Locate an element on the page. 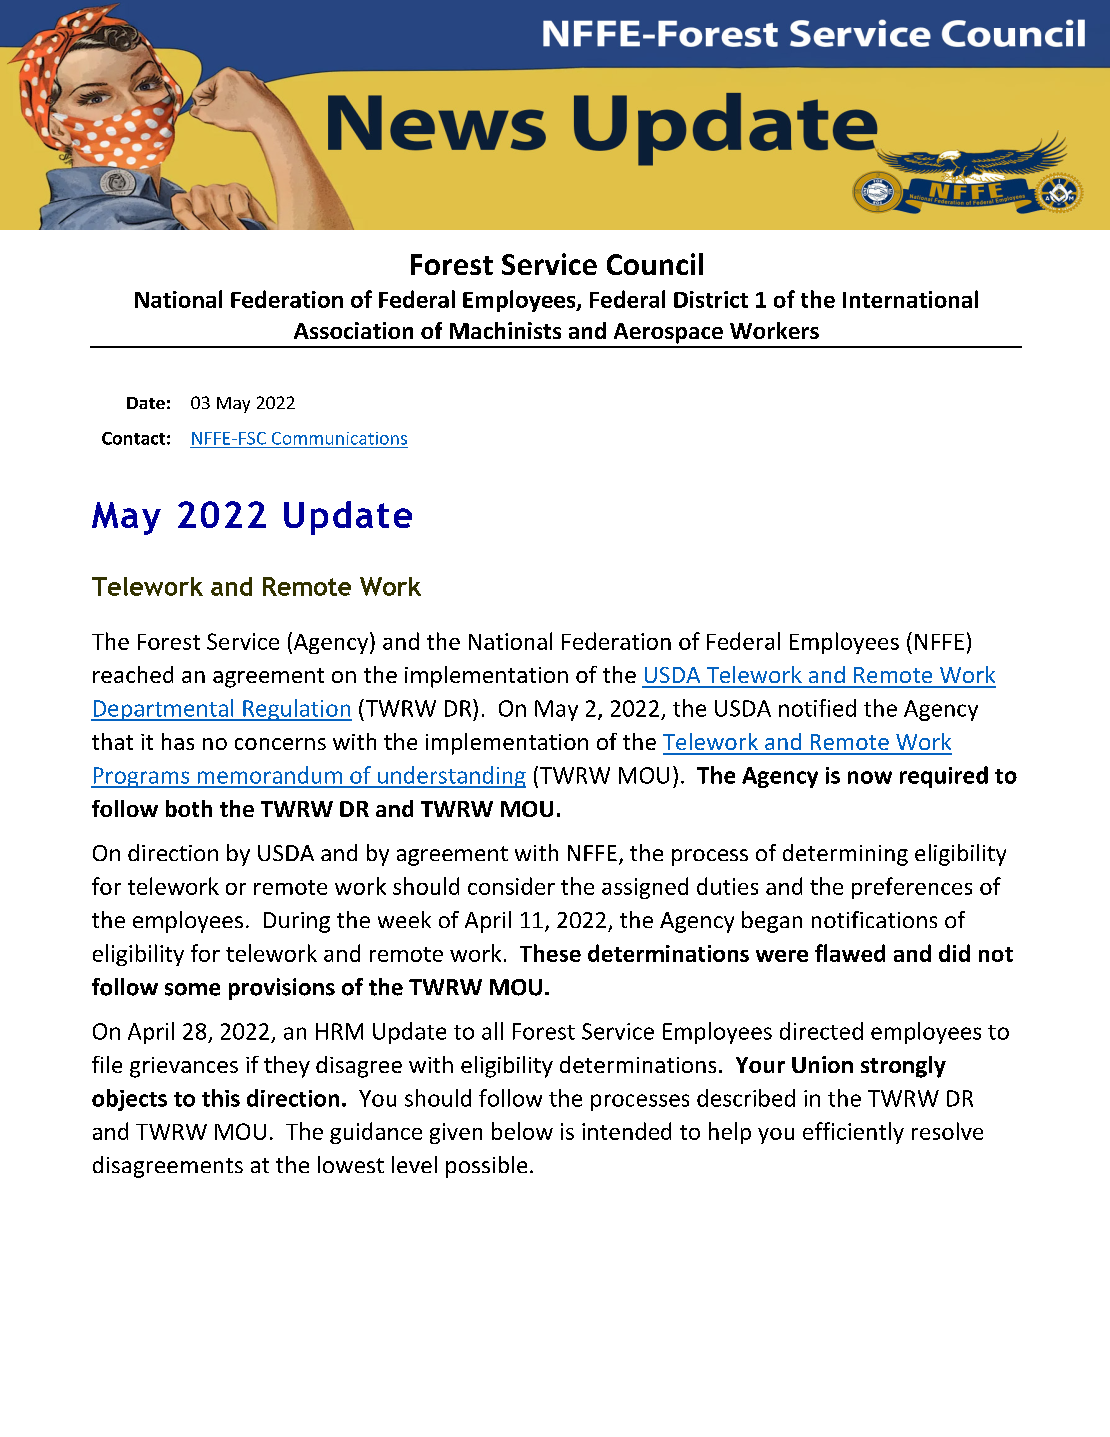 The image size is (1110, 1437). District is located at coordinates (711, 299).
